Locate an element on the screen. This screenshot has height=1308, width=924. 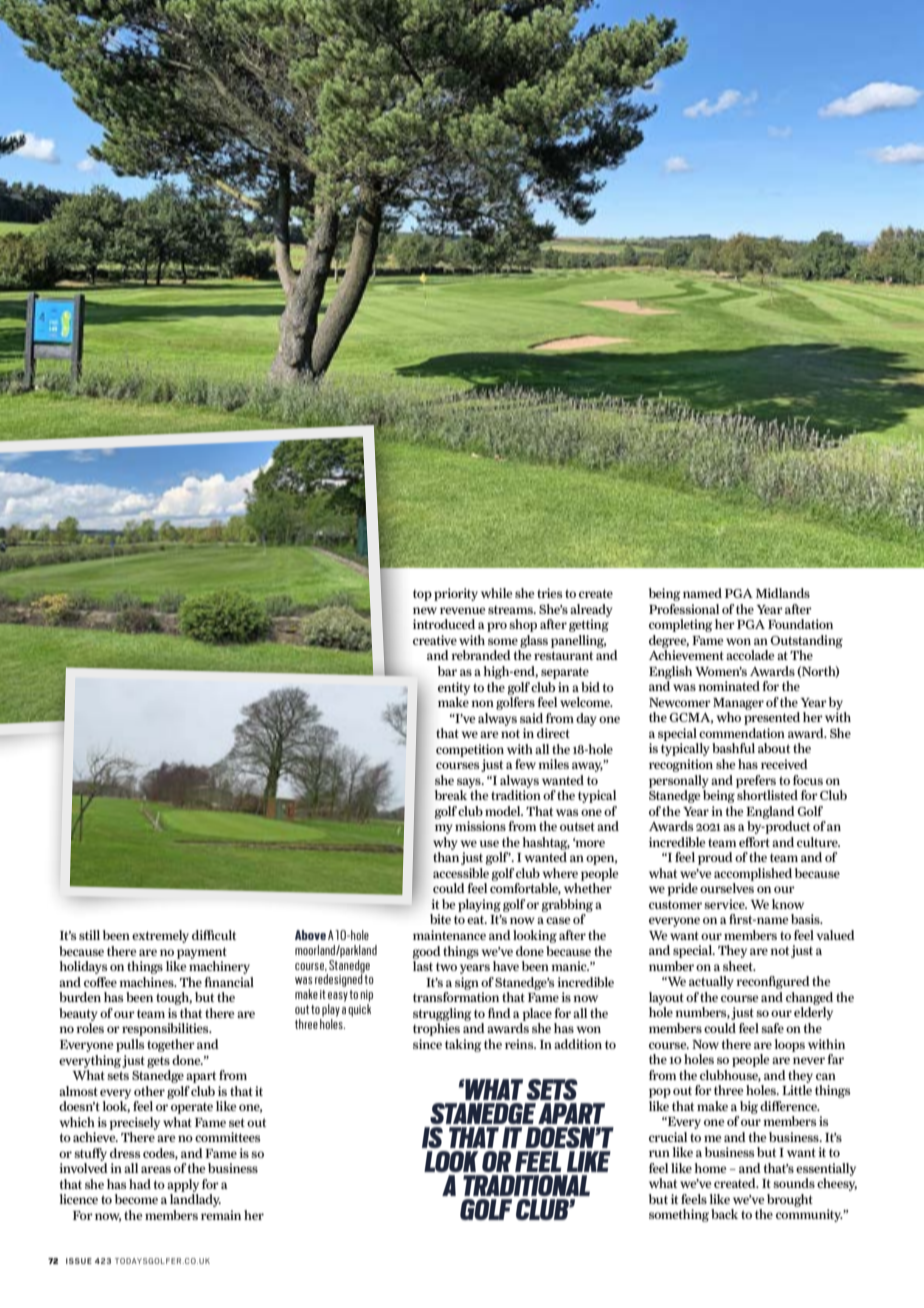
top is located at coordinates (422, 595).
